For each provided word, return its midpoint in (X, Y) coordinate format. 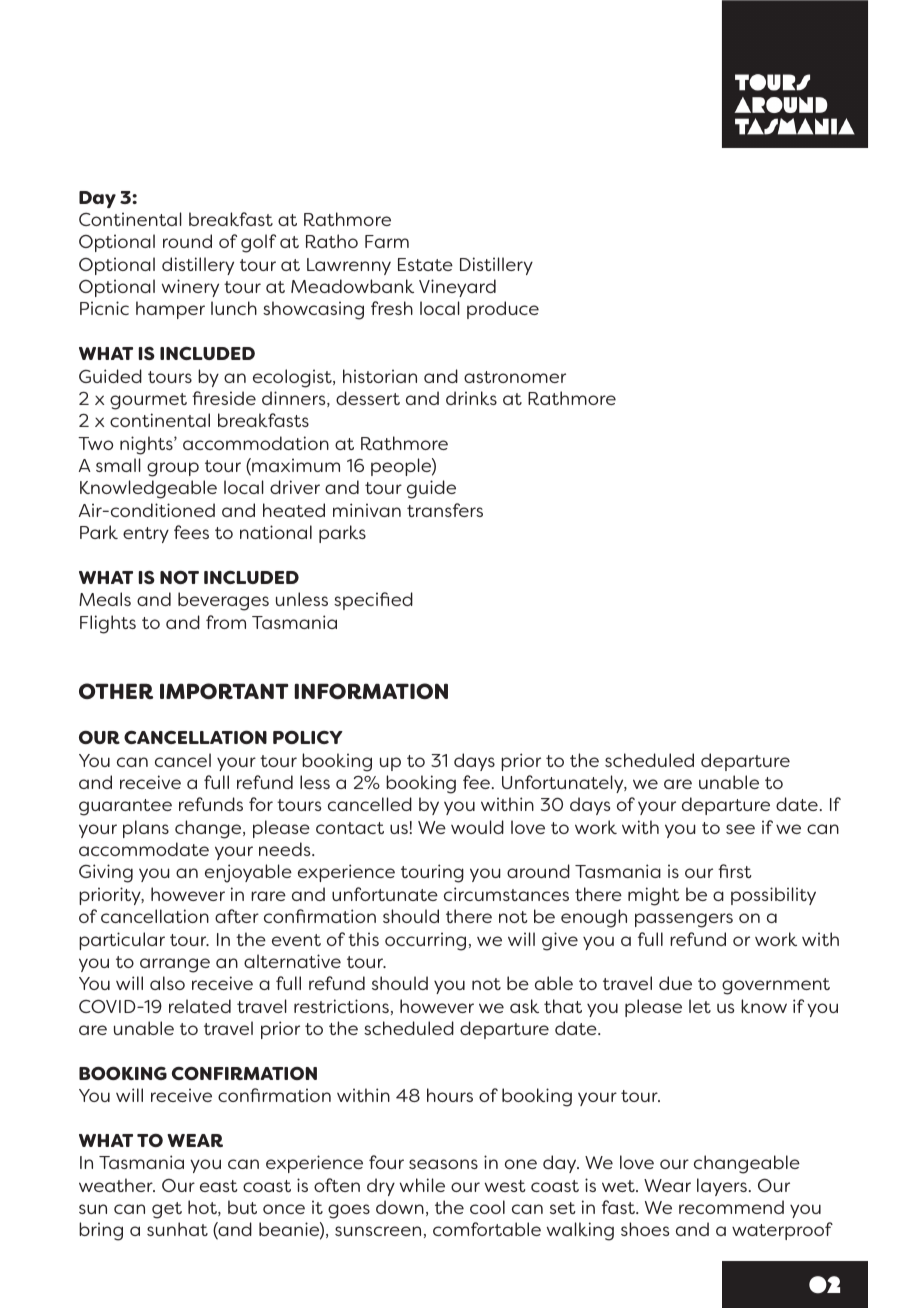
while (422, 1185)
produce (503, 310)
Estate (425, 264)
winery (190, 288)
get (167, 1210)
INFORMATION (371, 691)
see (740, 829)
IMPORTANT (224, 691)
